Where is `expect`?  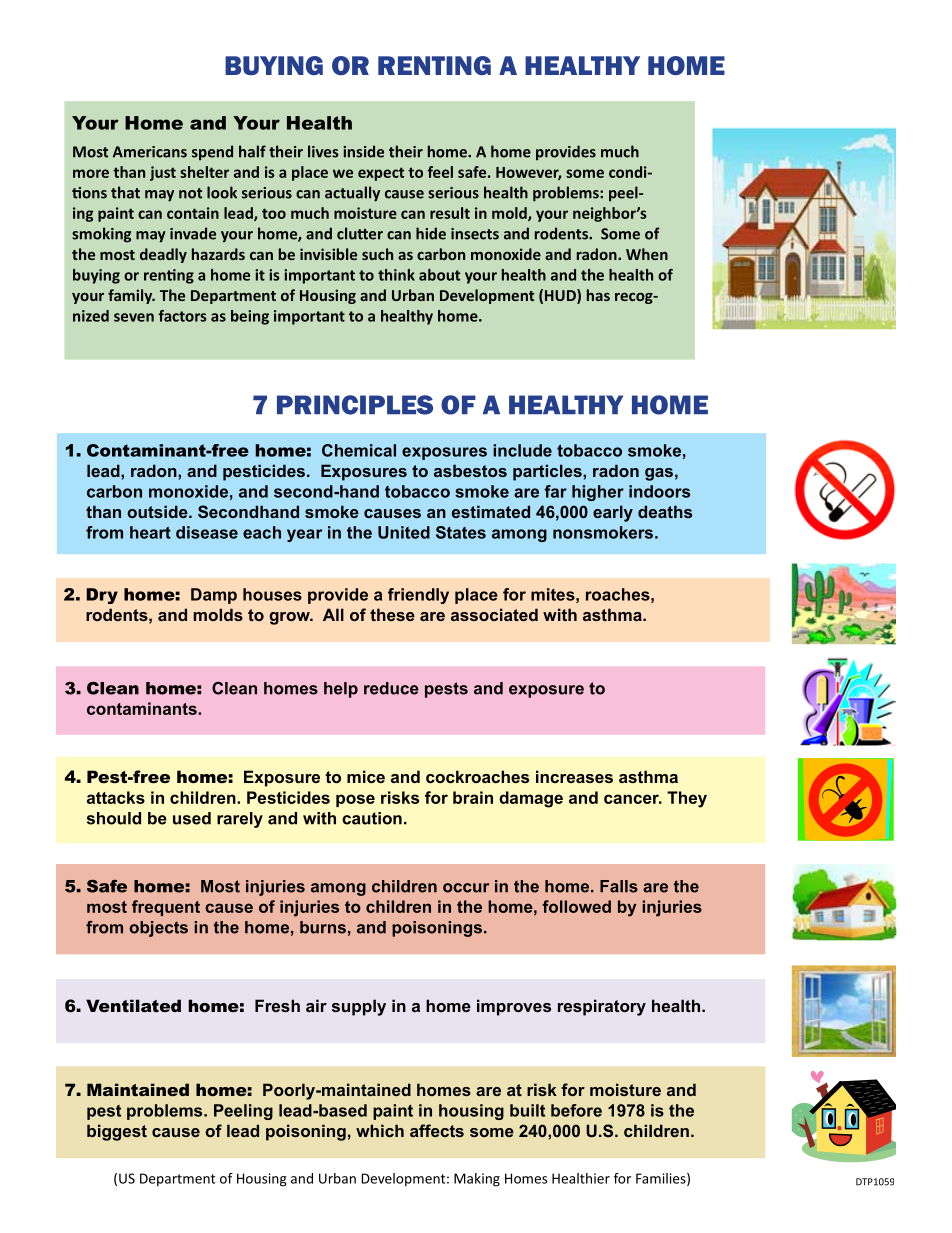
expect is located at coordinates (381, 174).
